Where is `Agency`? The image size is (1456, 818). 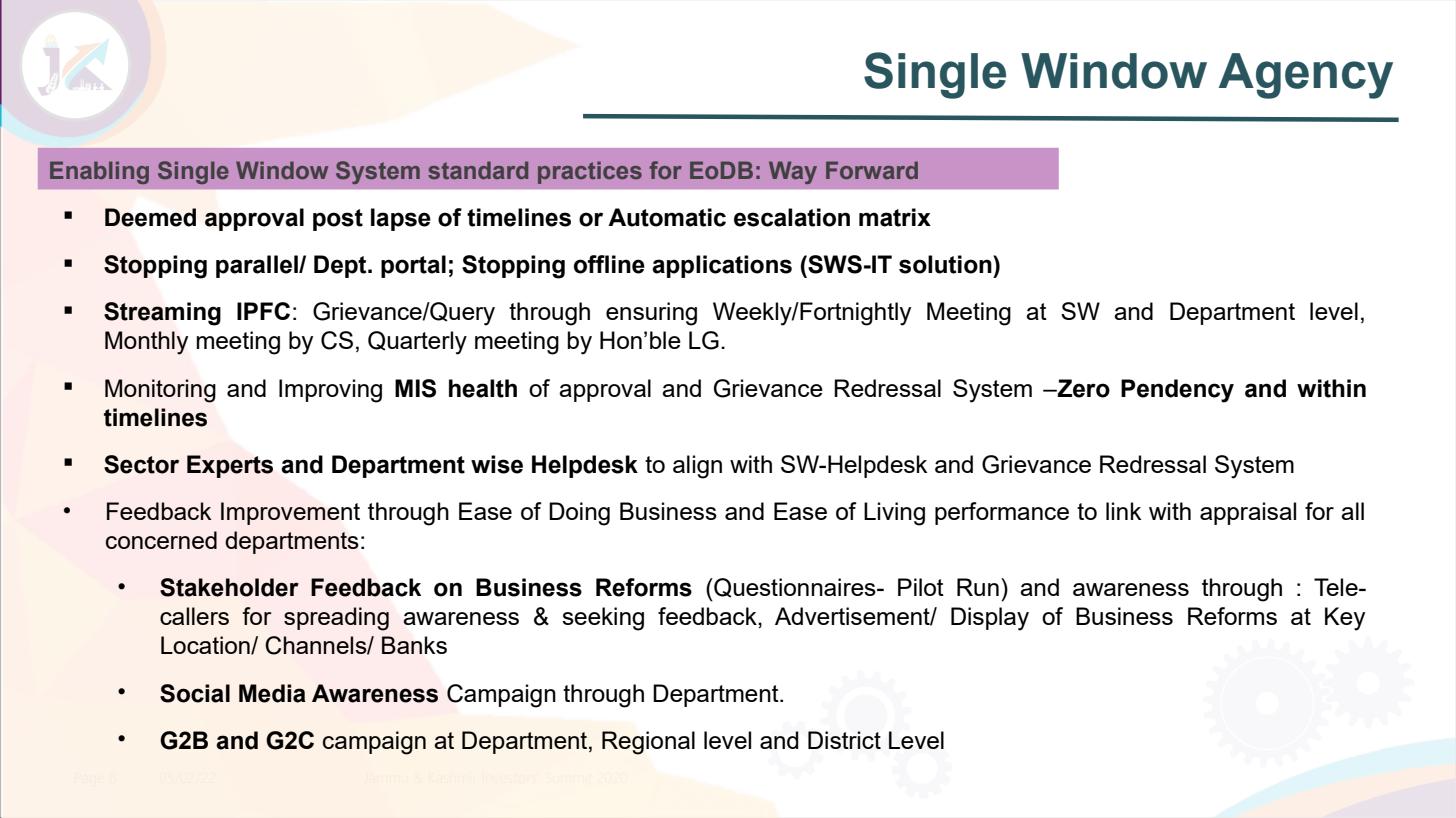 Agency is located at coordinates (1306, 76).
